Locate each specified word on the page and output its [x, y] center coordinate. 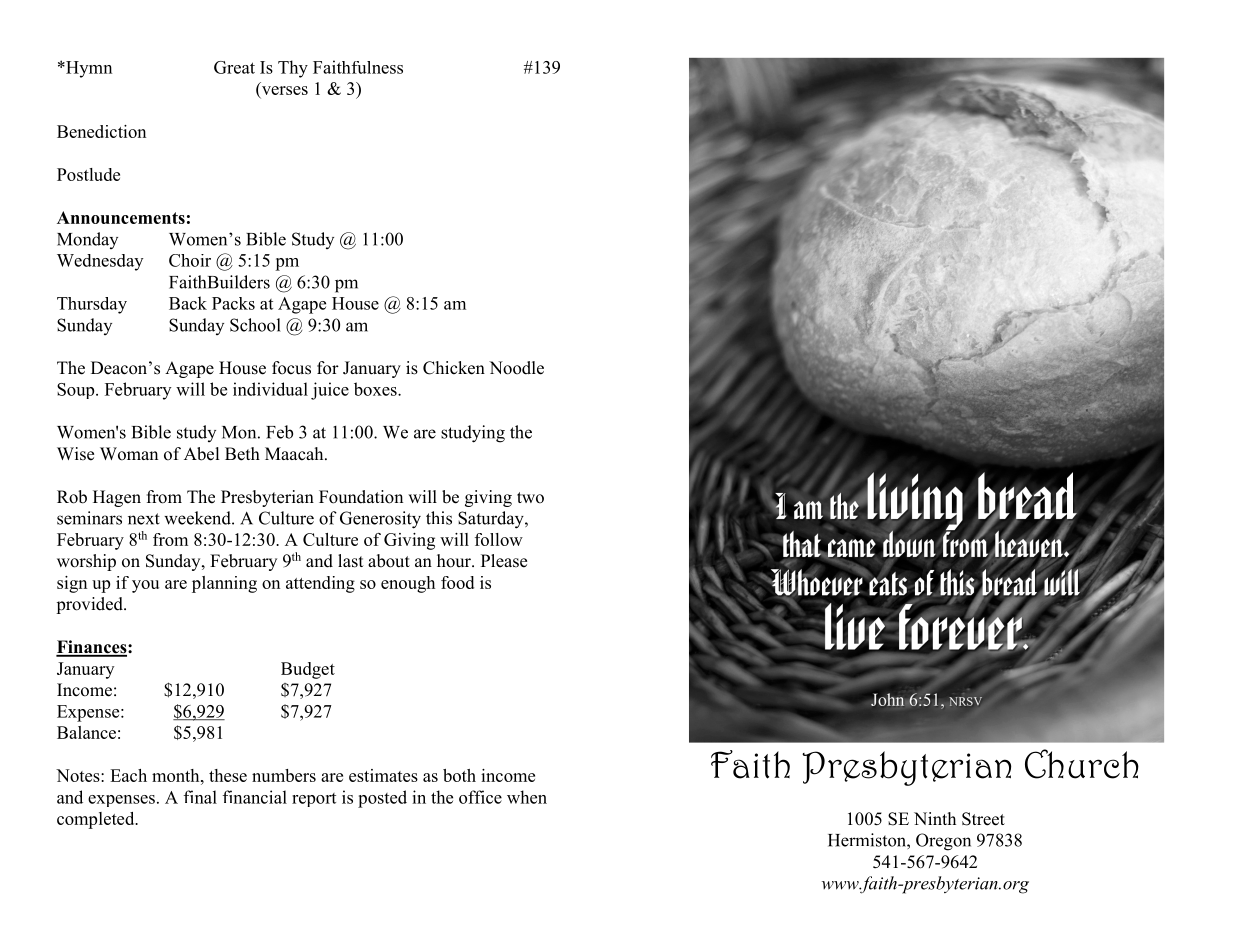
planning [224, 584]
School [255, 325]
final [200, 797]
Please [504, 561]
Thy [293, 69]
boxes [376, 389]
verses [283, 92]
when [527, 797]
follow [499, 539]
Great [234, 67]
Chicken [454, 368]
